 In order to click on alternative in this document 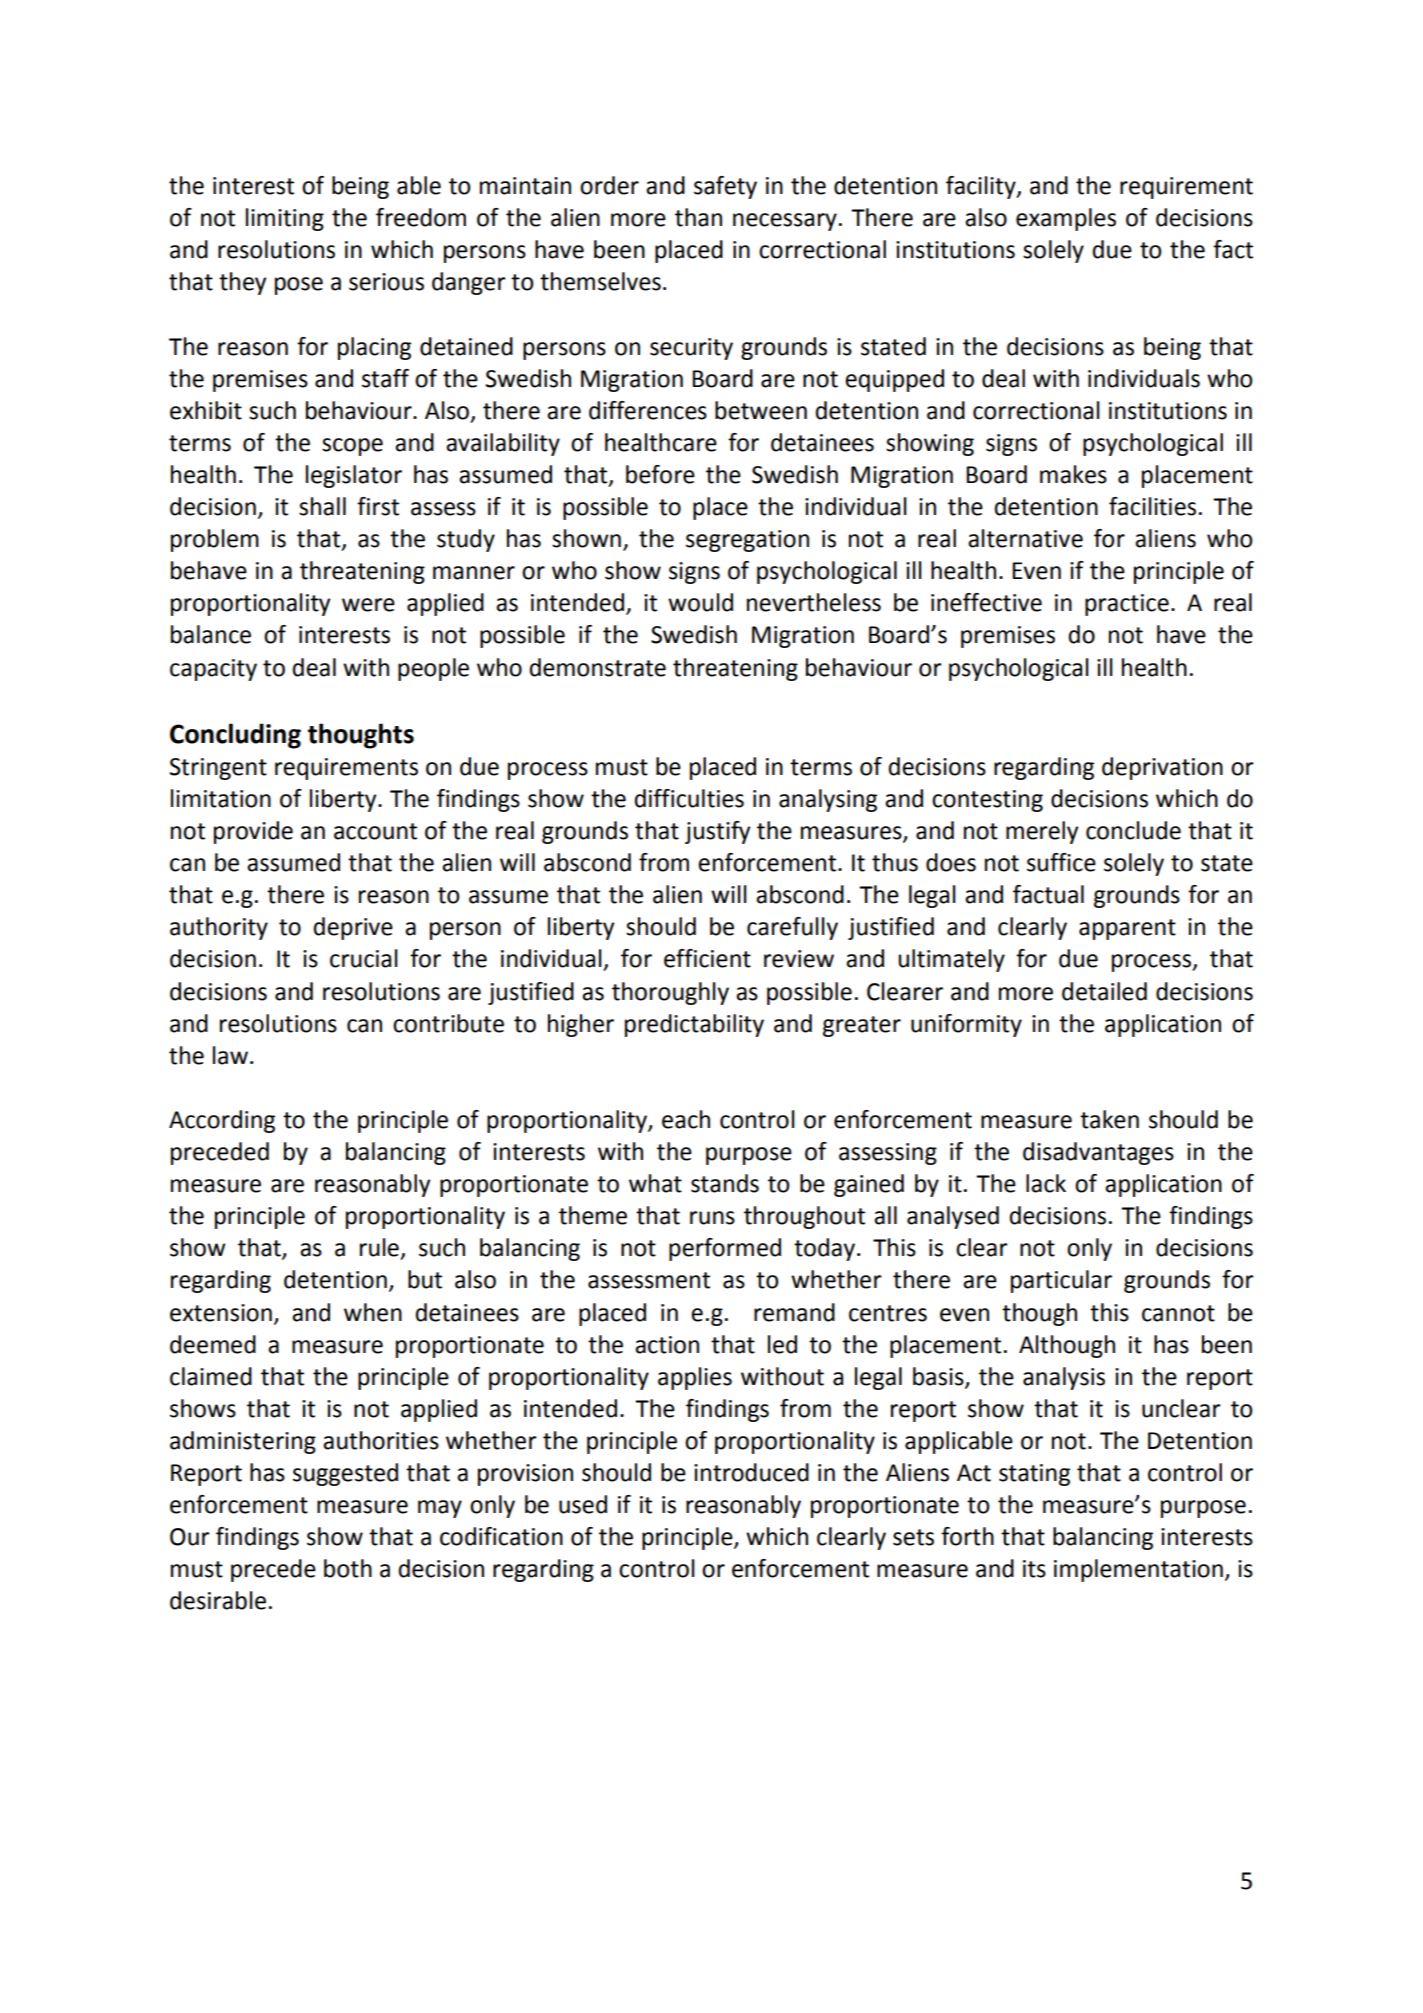, I will do `click(1025, 538)`.
